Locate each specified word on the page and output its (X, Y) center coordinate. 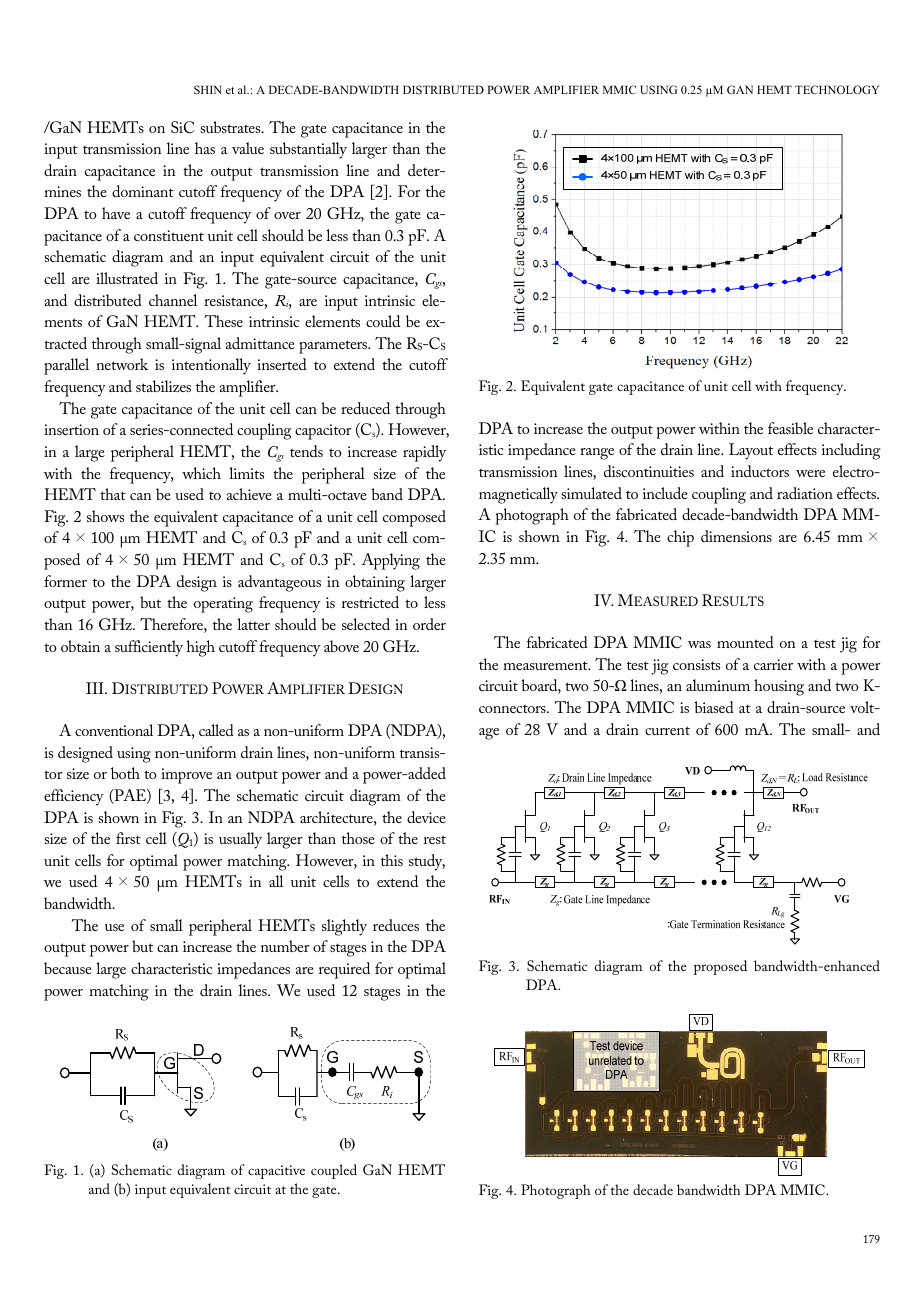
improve (186, 776)
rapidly (424, 453)
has (205, 148)
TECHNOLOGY (837, 89)
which (201, 473)
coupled (334, 1171)
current (667, 730)
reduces (396, 925)
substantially (308, 150)
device (426, 817)
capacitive (276, 1172)
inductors (760, 471)
